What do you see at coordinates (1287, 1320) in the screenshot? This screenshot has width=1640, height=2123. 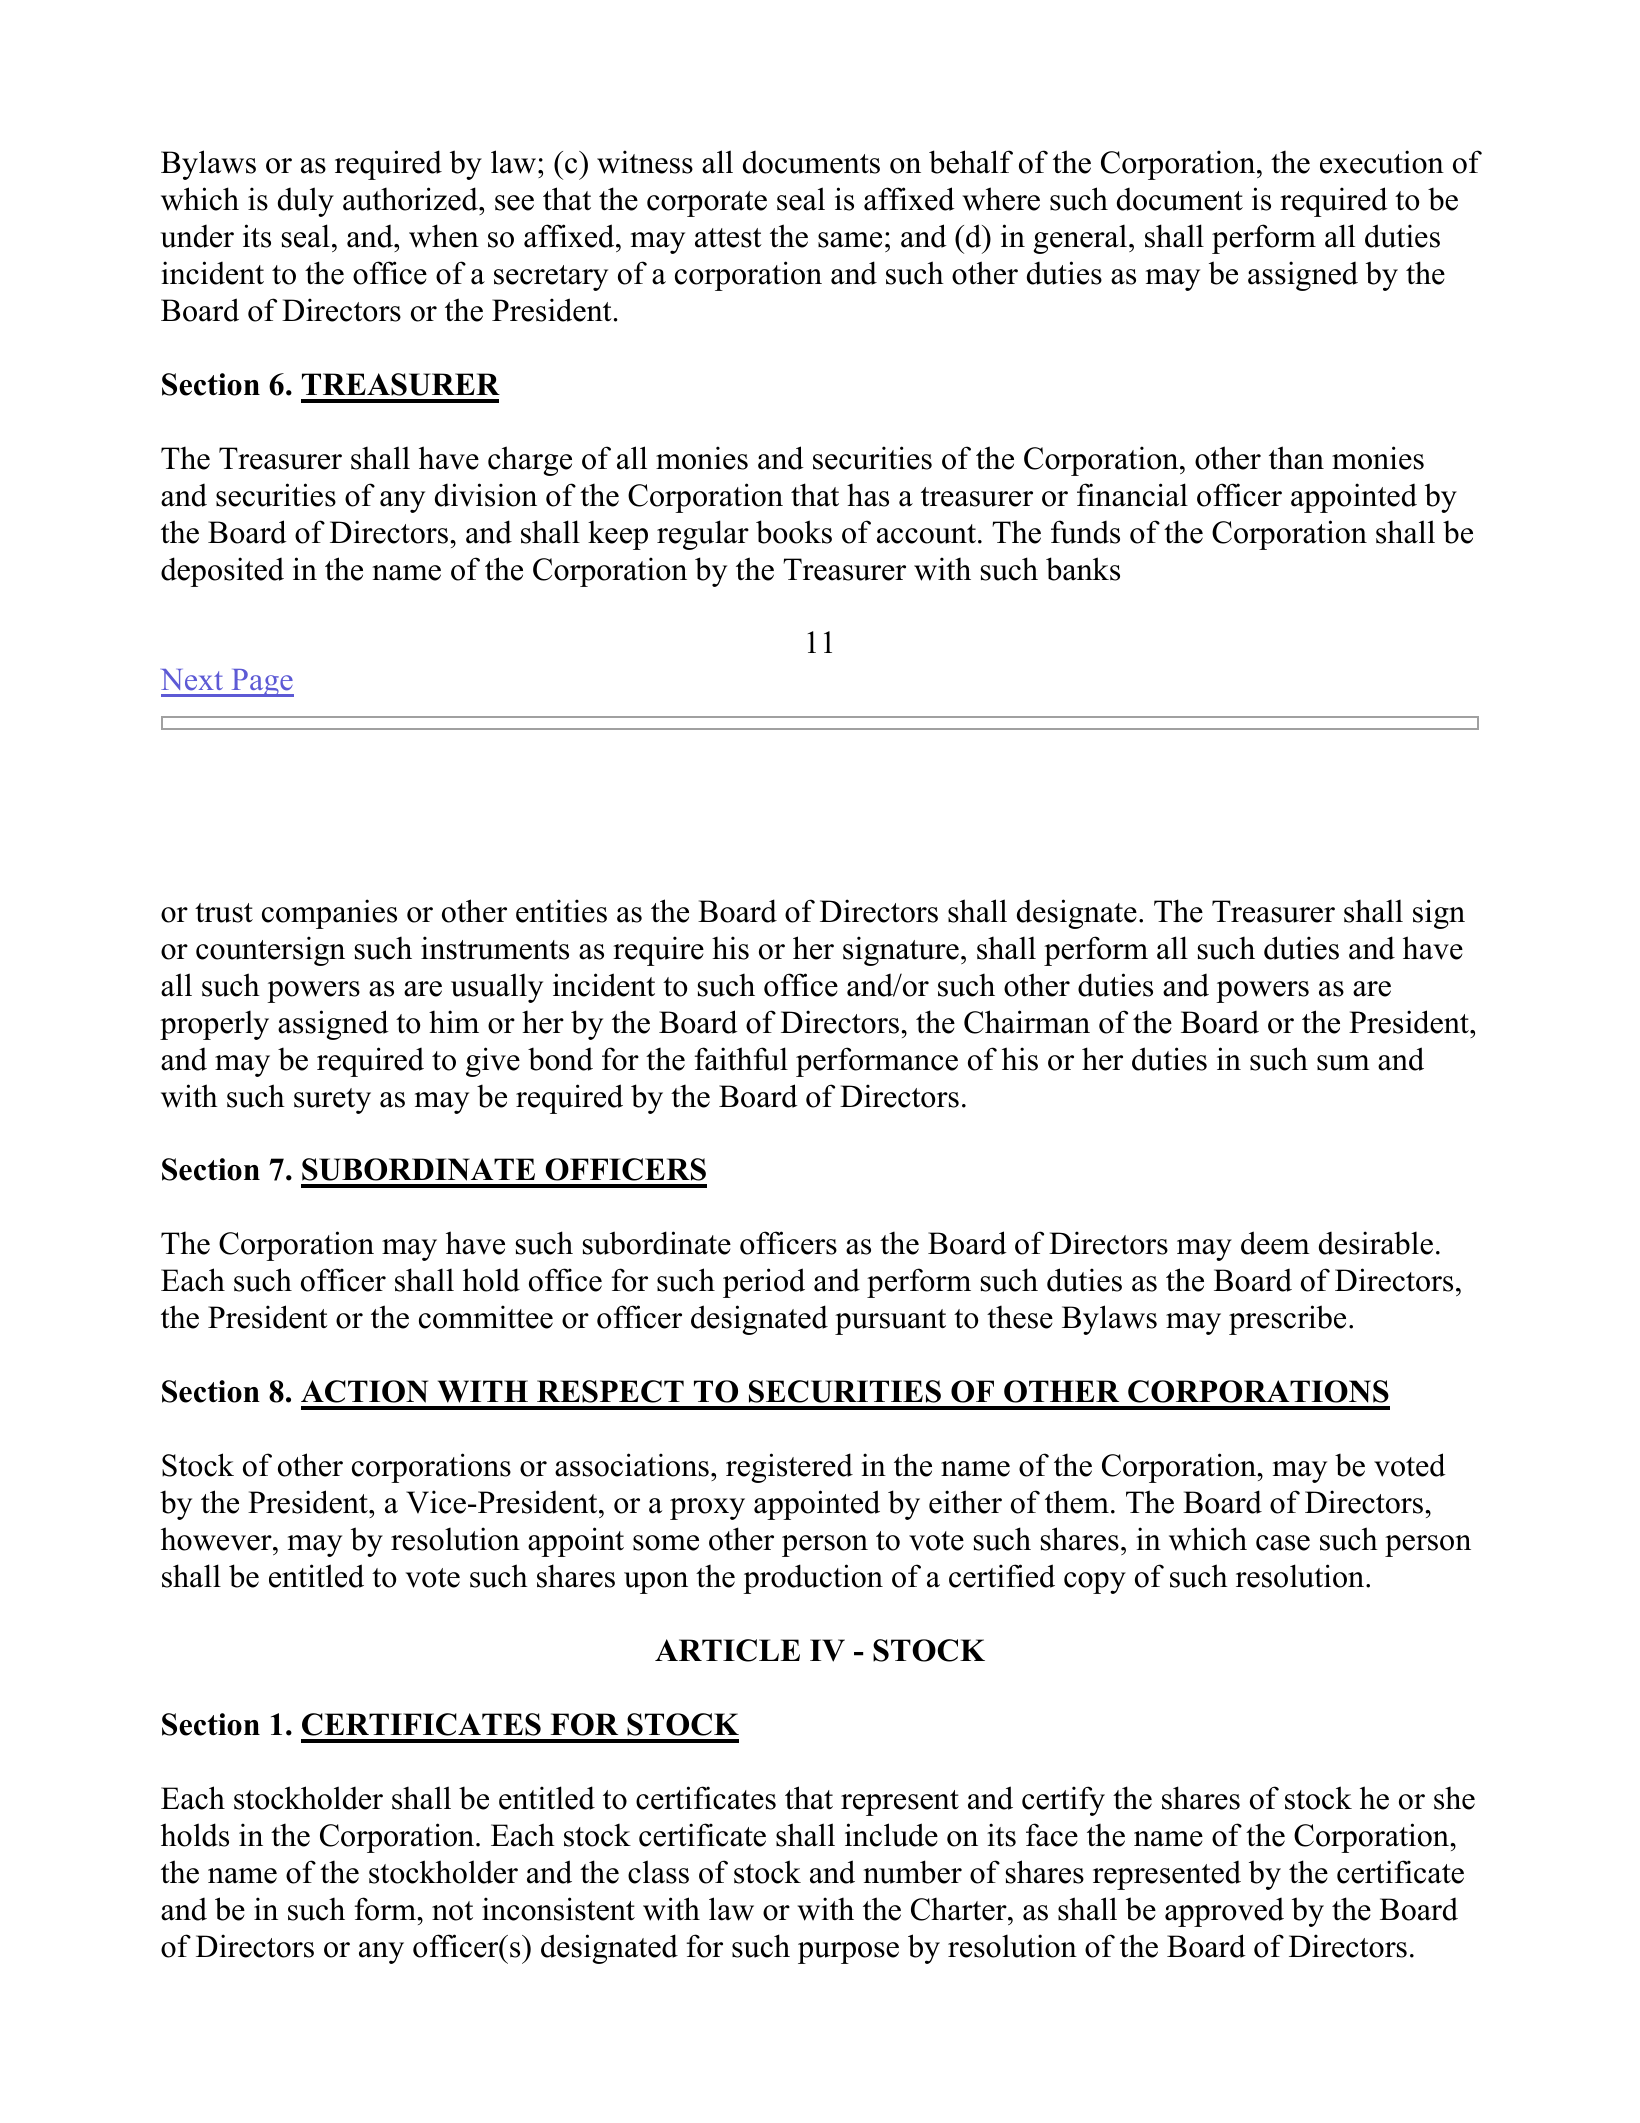 I see `prescribe` at bounding box center [1287, 1320].
